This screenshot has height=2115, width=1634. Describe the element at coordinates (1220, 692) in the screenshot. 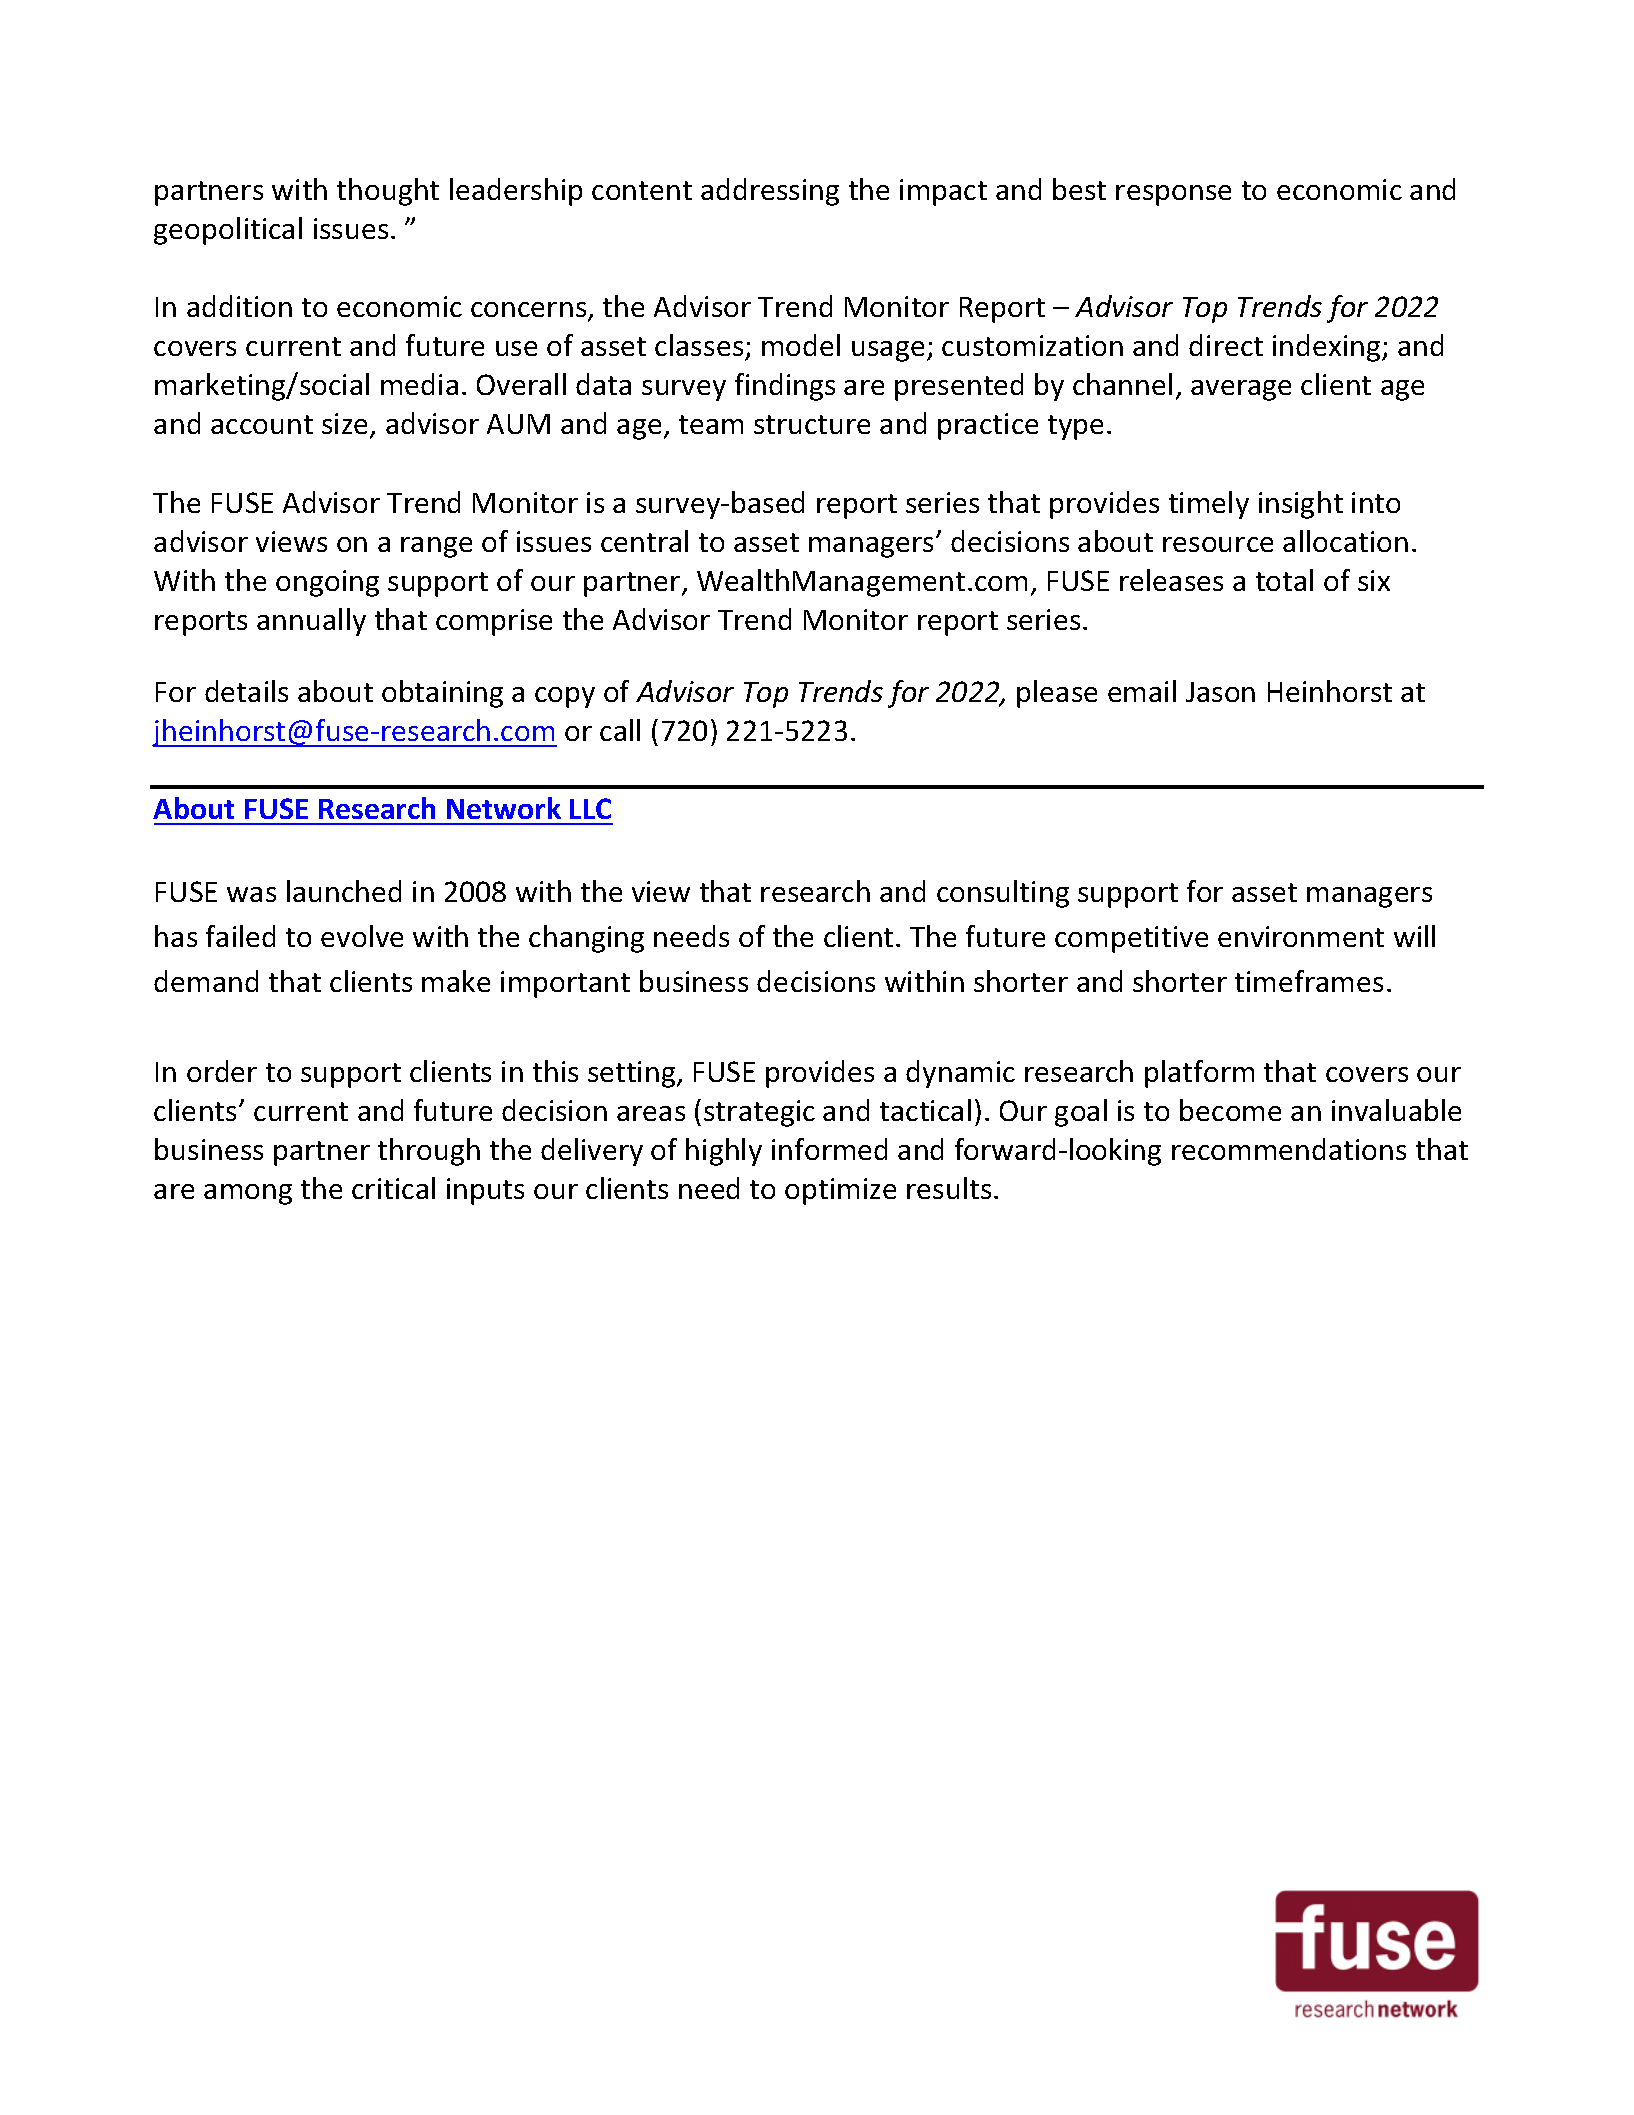

I see `Jason` at that location.
